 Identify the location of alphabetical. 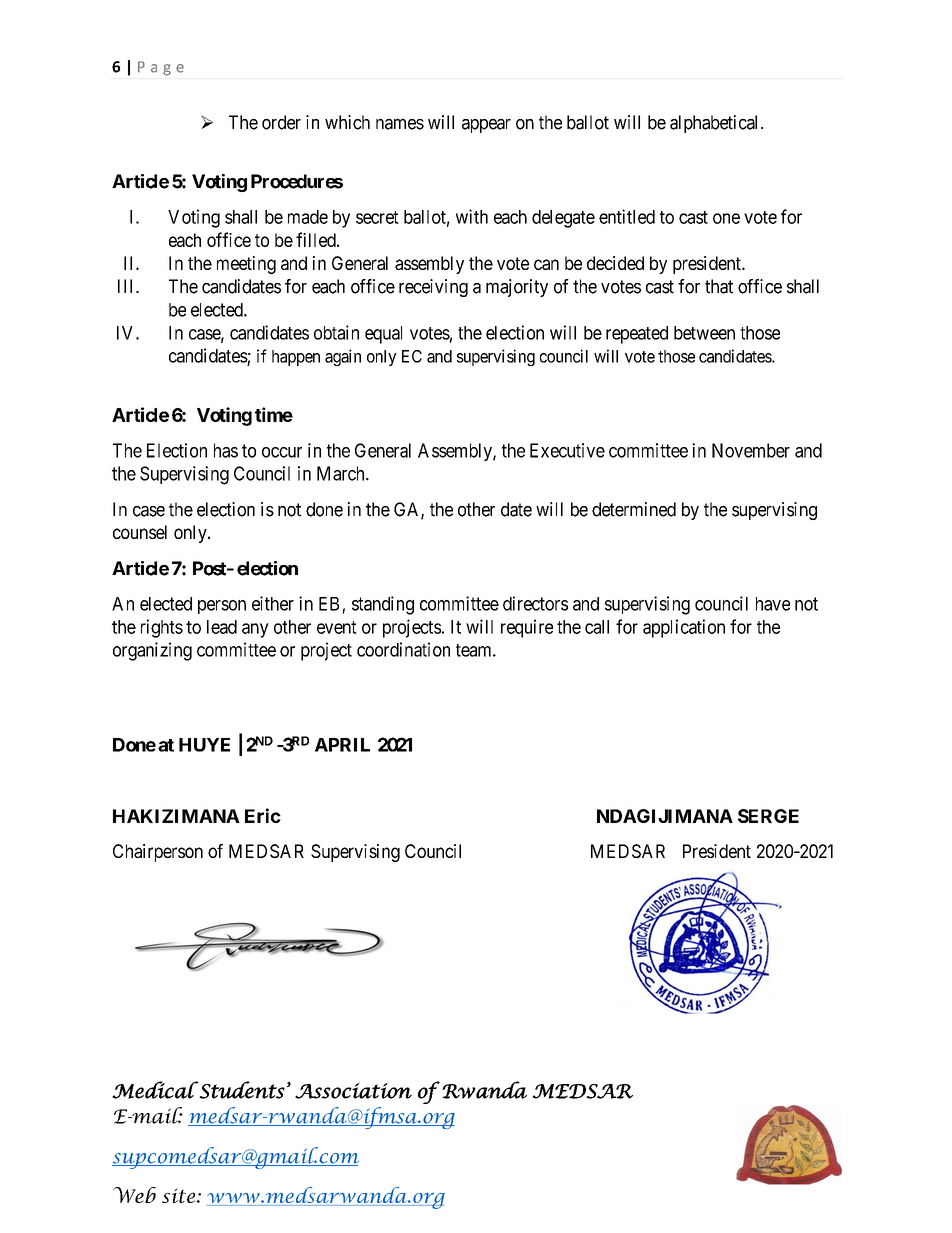
(716, 124).
